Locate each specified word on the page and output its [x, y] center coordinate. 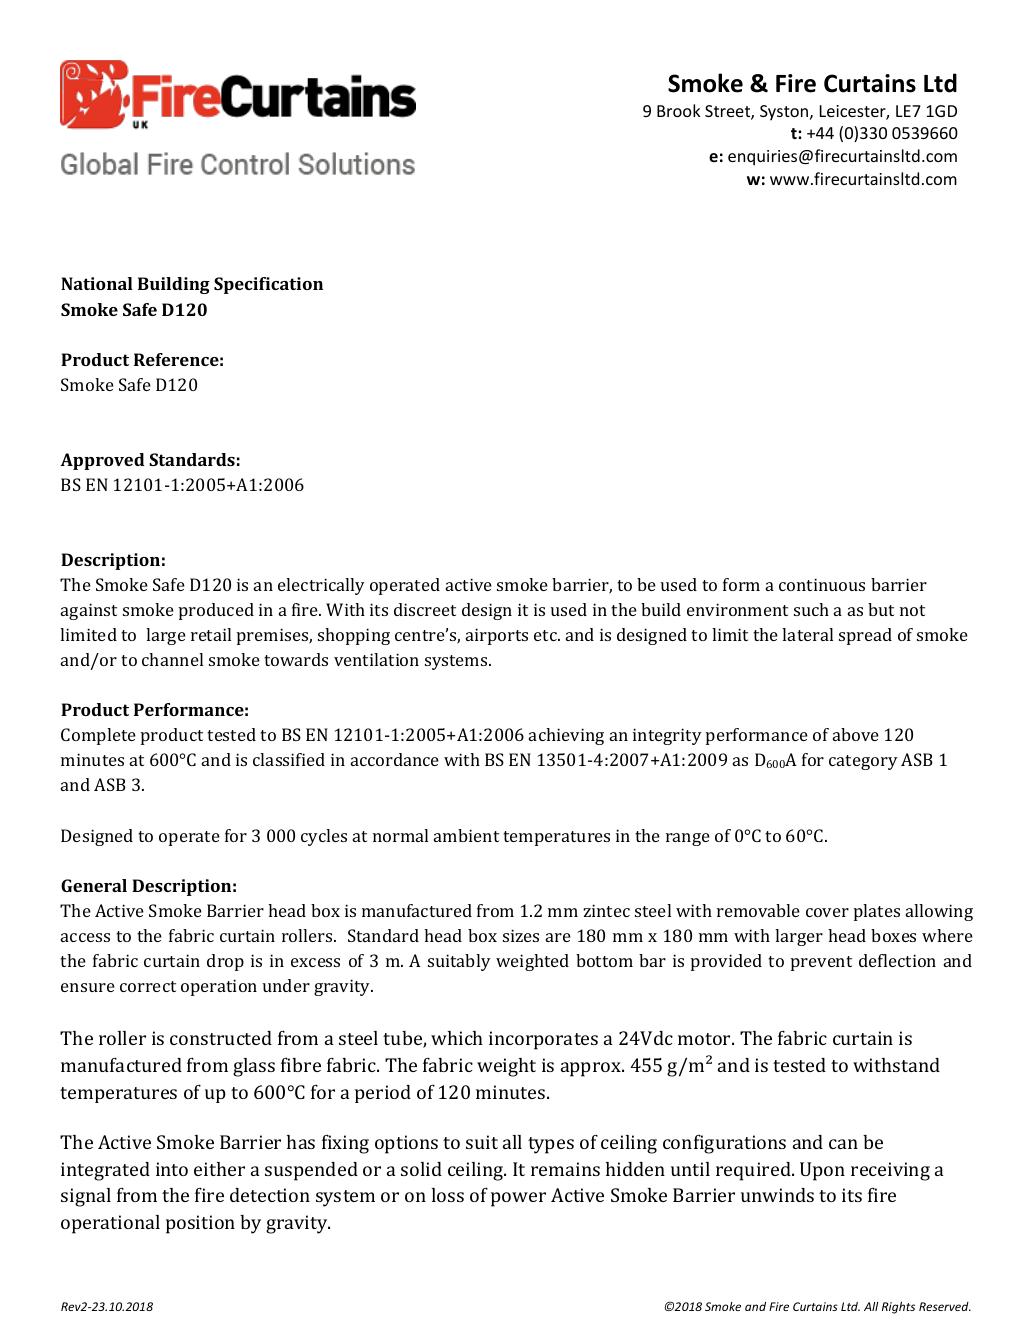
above [856, 734]
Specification [268, 285]
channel [172, 659]
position [200, 1224]
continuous [822, 584]
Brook [678, 110]
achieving [566, 736]
